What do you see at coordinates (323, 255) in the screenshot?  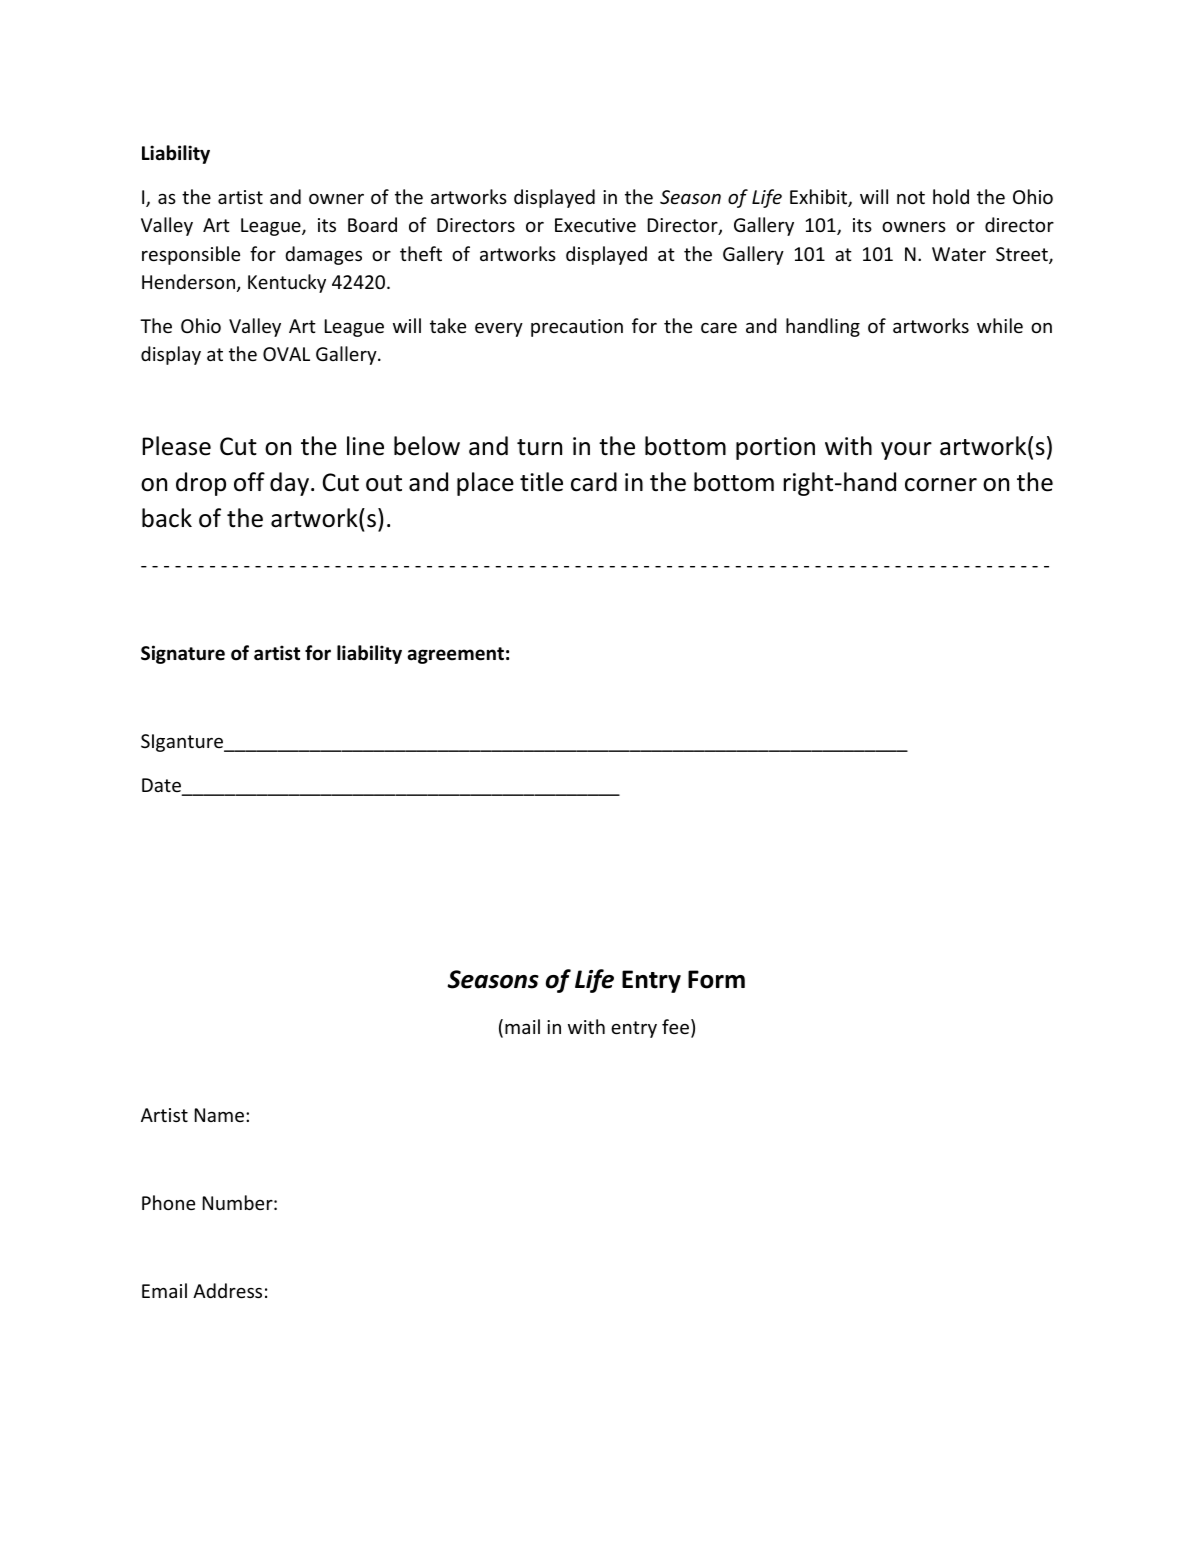 I see `damages` at bounding box center [323, 255].
